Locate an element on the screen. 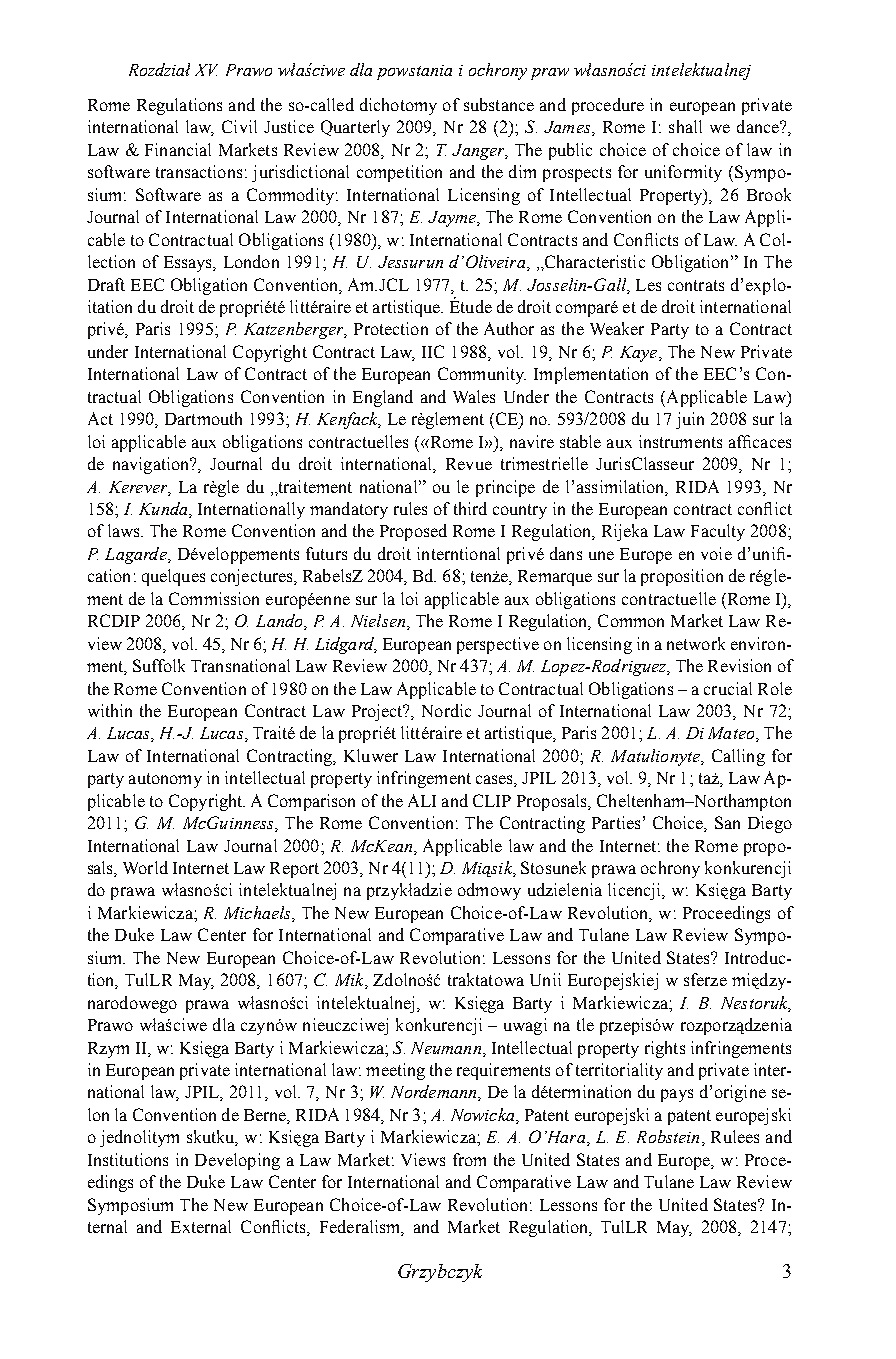  Commission is located at coordinates (214, 598).
